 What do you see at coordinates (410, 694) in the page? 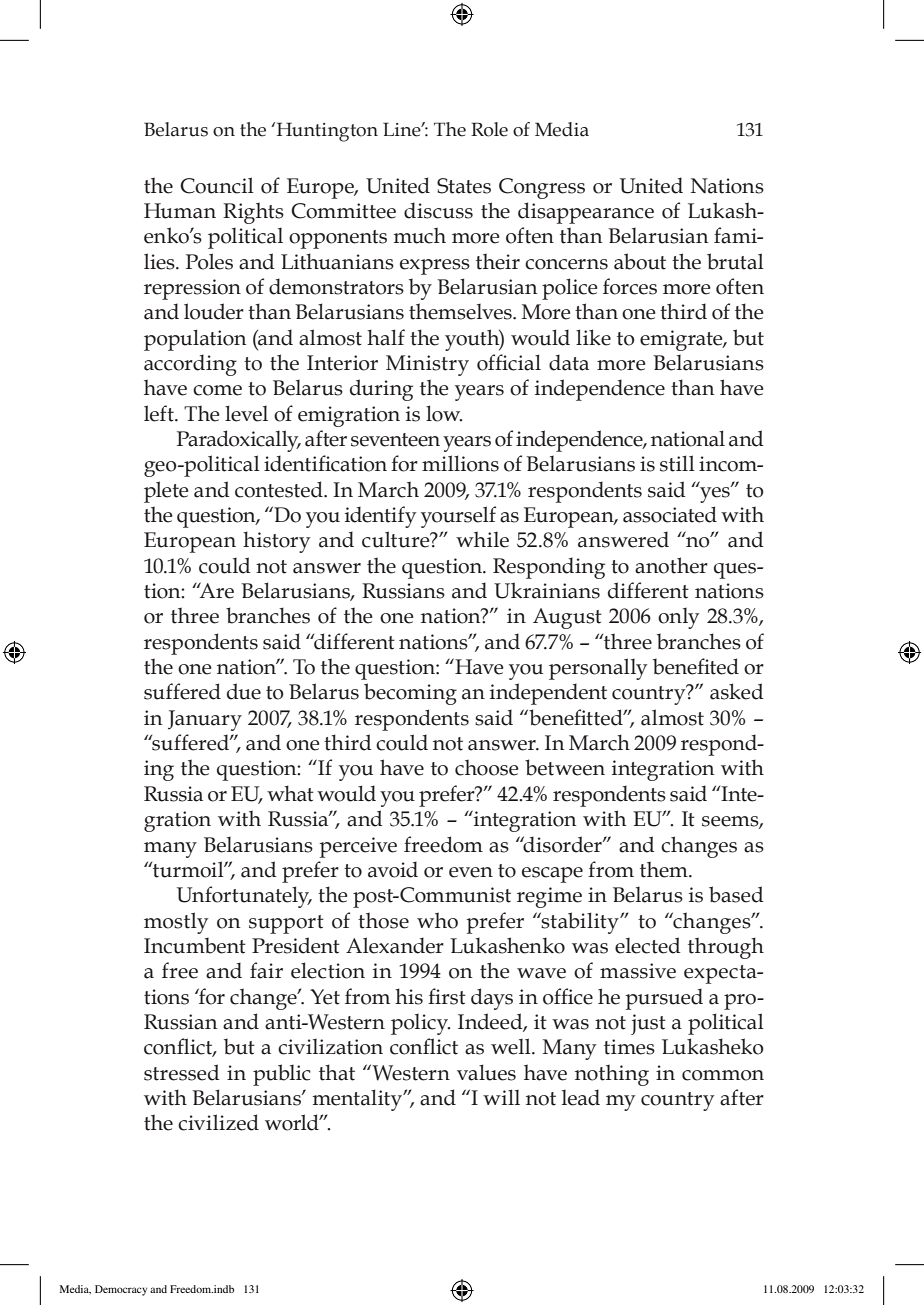
I see `becoming` at bounding box center [410, 694].
